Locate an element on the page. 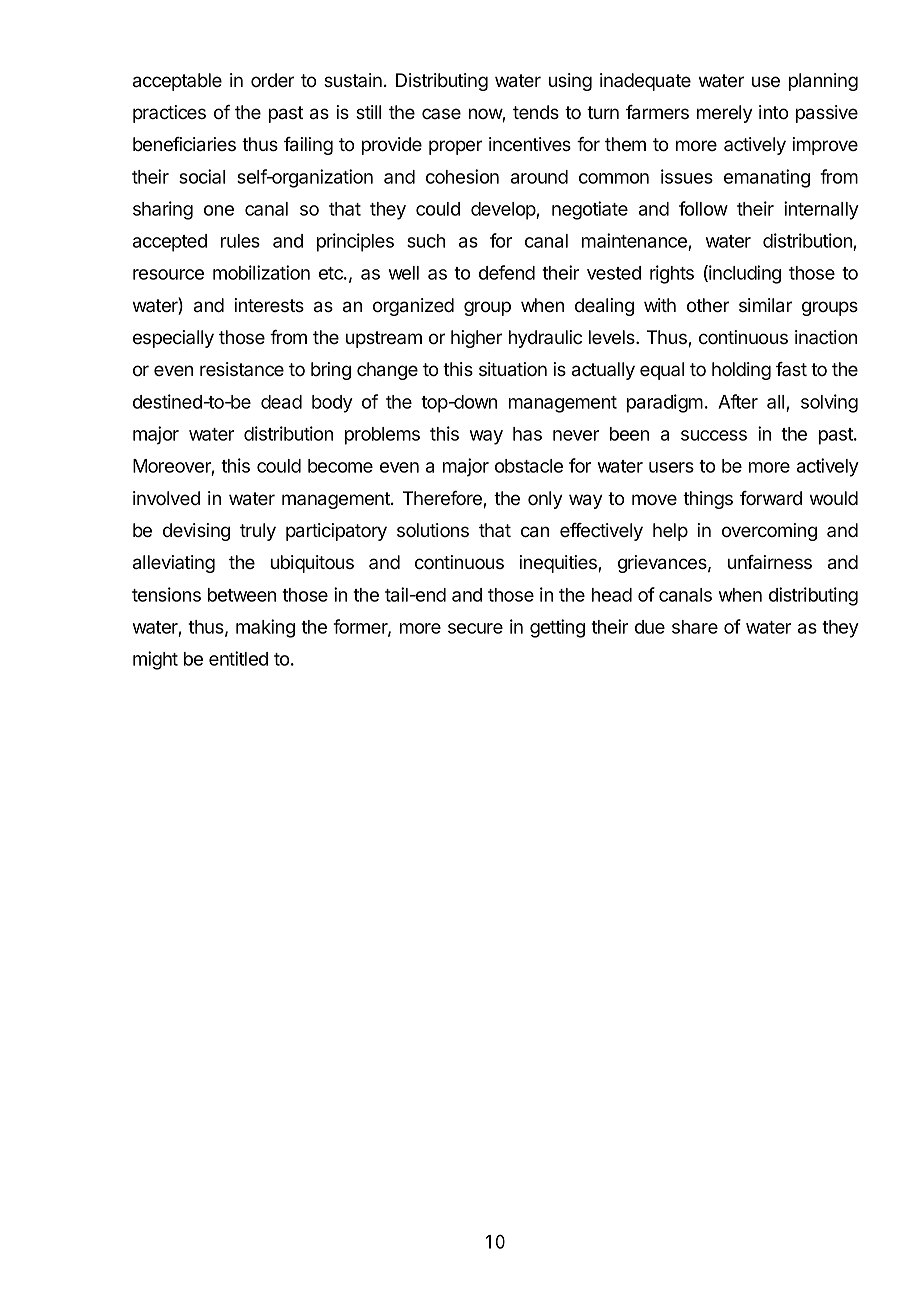  become is located at coordinates (340, 466).
